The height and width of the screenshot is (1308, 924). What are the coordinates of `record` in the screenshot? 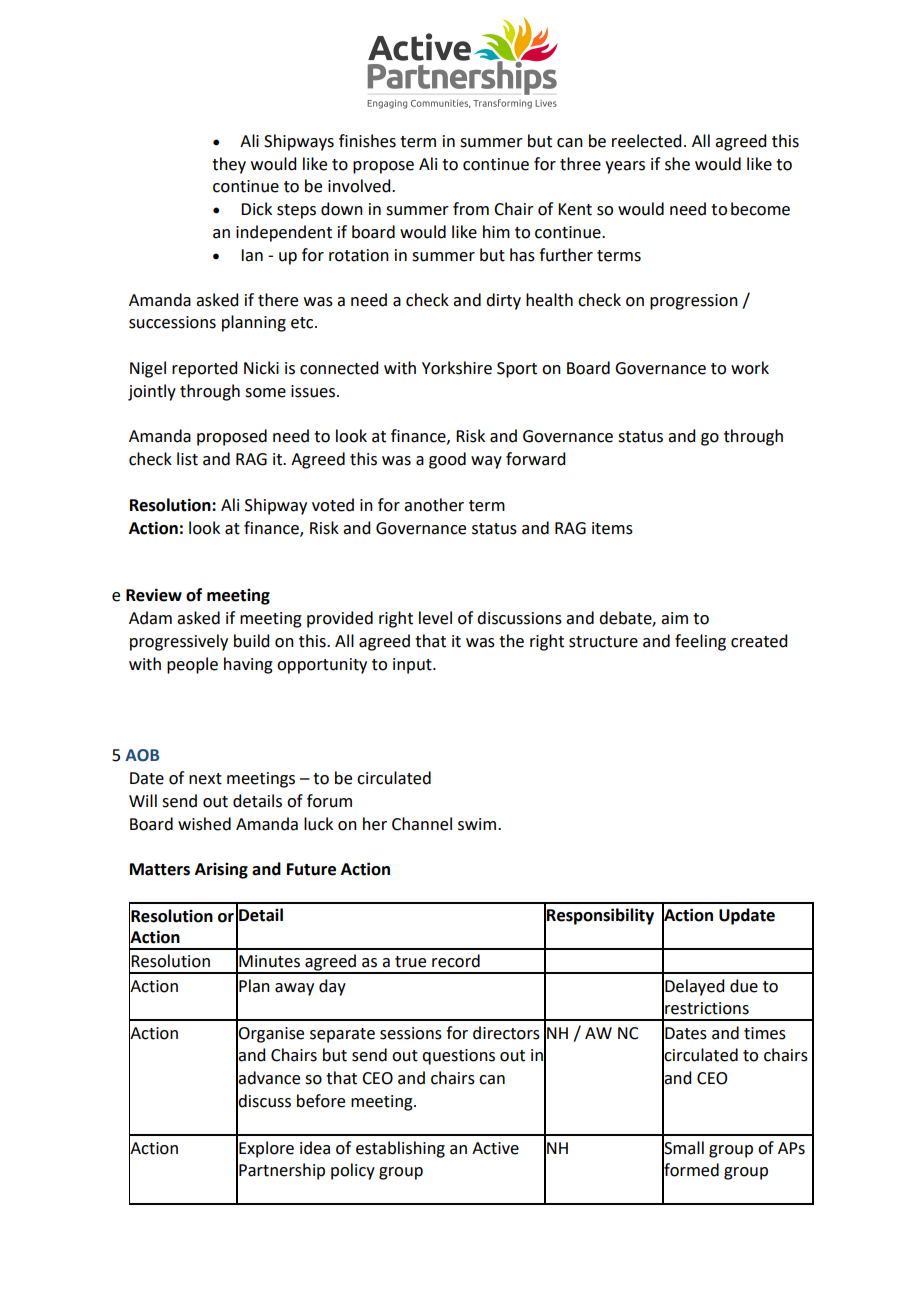 It's located at (456, 961).
